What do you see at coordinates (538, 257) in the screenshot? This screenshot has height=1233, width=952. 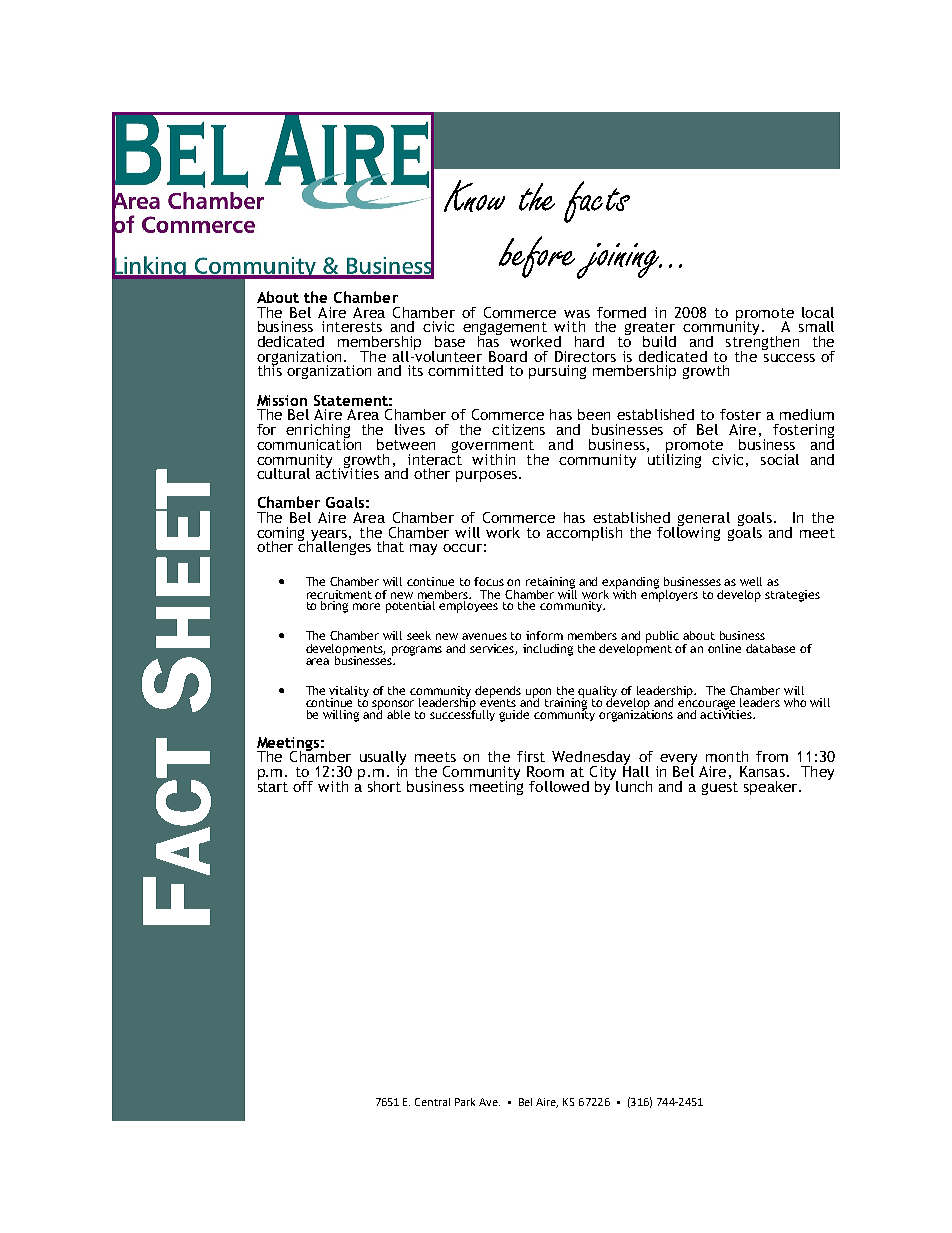 I see `before` at bounding box center [538, 257].
